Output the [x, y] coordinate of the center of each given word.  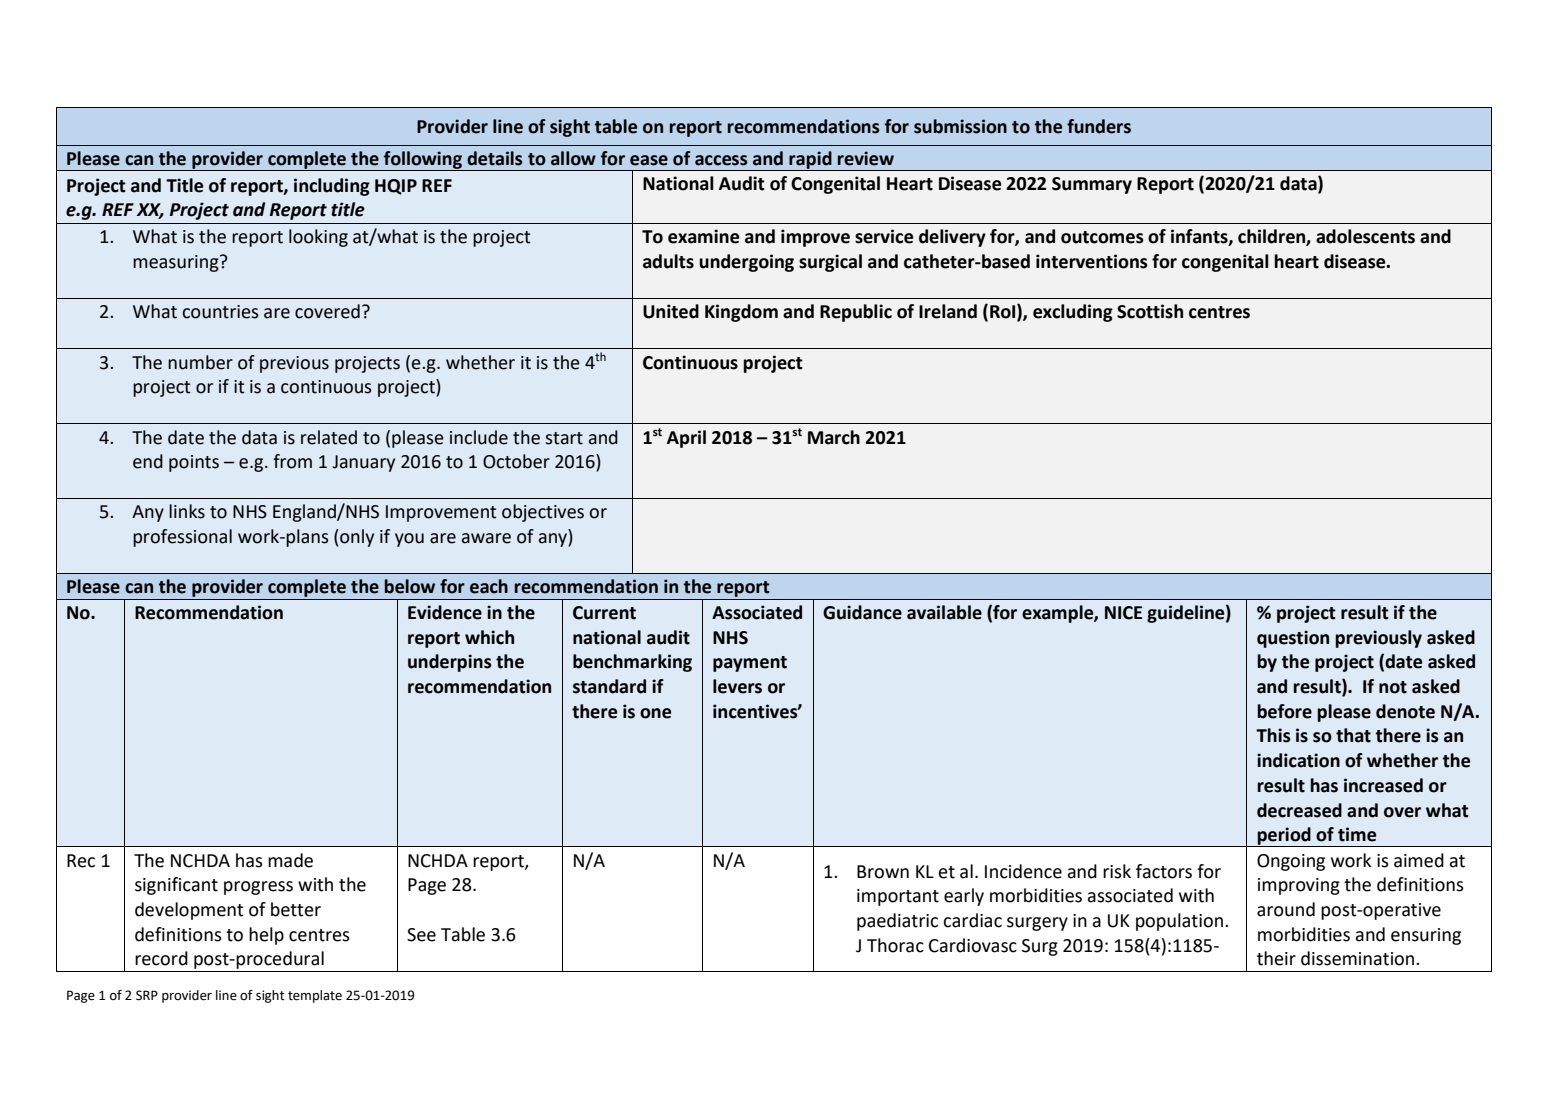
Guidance [862, 612]
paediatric [897, 922]
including [332, 187]
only [356, 538]
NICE [1123, 613]
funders [1099, 126]
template [315, 996]
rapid [810, 161]
